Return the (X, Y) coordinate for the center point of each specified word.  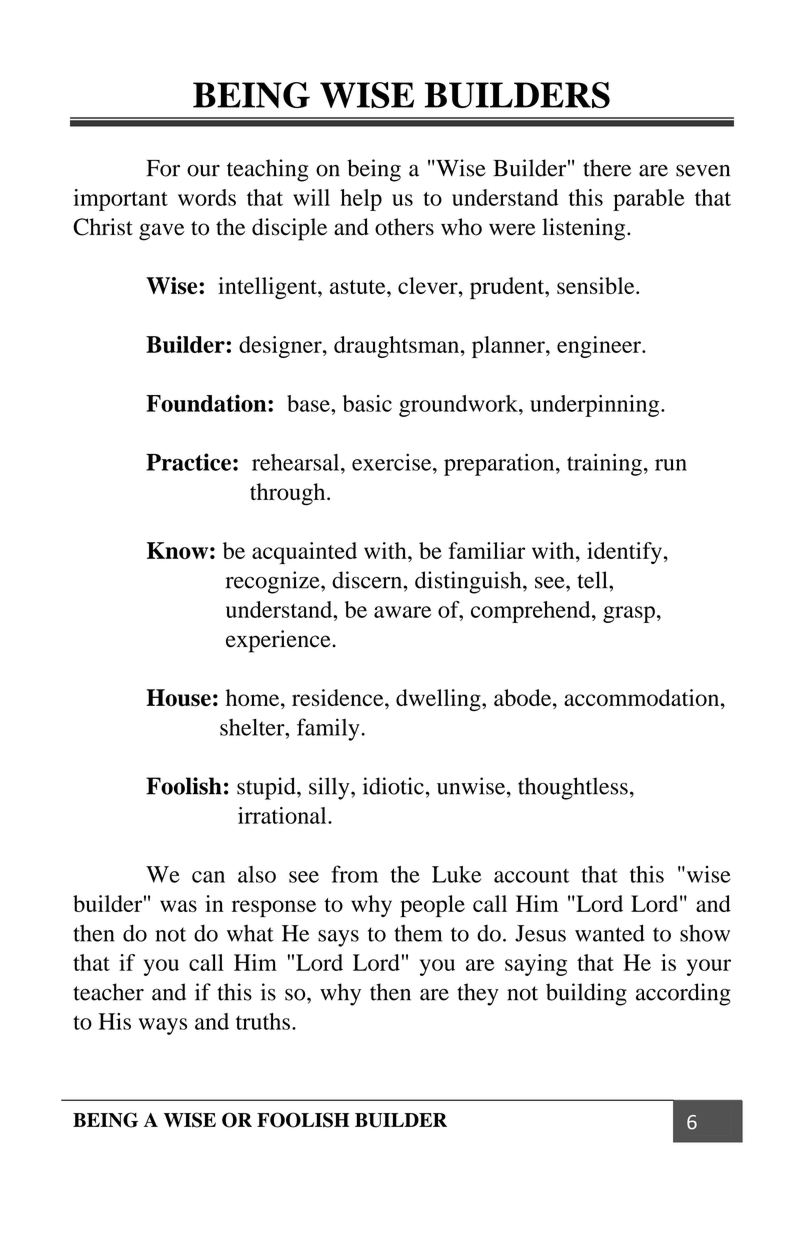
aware (402, 612)
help (361, 200)
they (478, 994)
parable (649, 200)
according (683, 994)
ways (163, 1026)
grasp (629, 614)
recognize (274, 582)
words (207, 197)
